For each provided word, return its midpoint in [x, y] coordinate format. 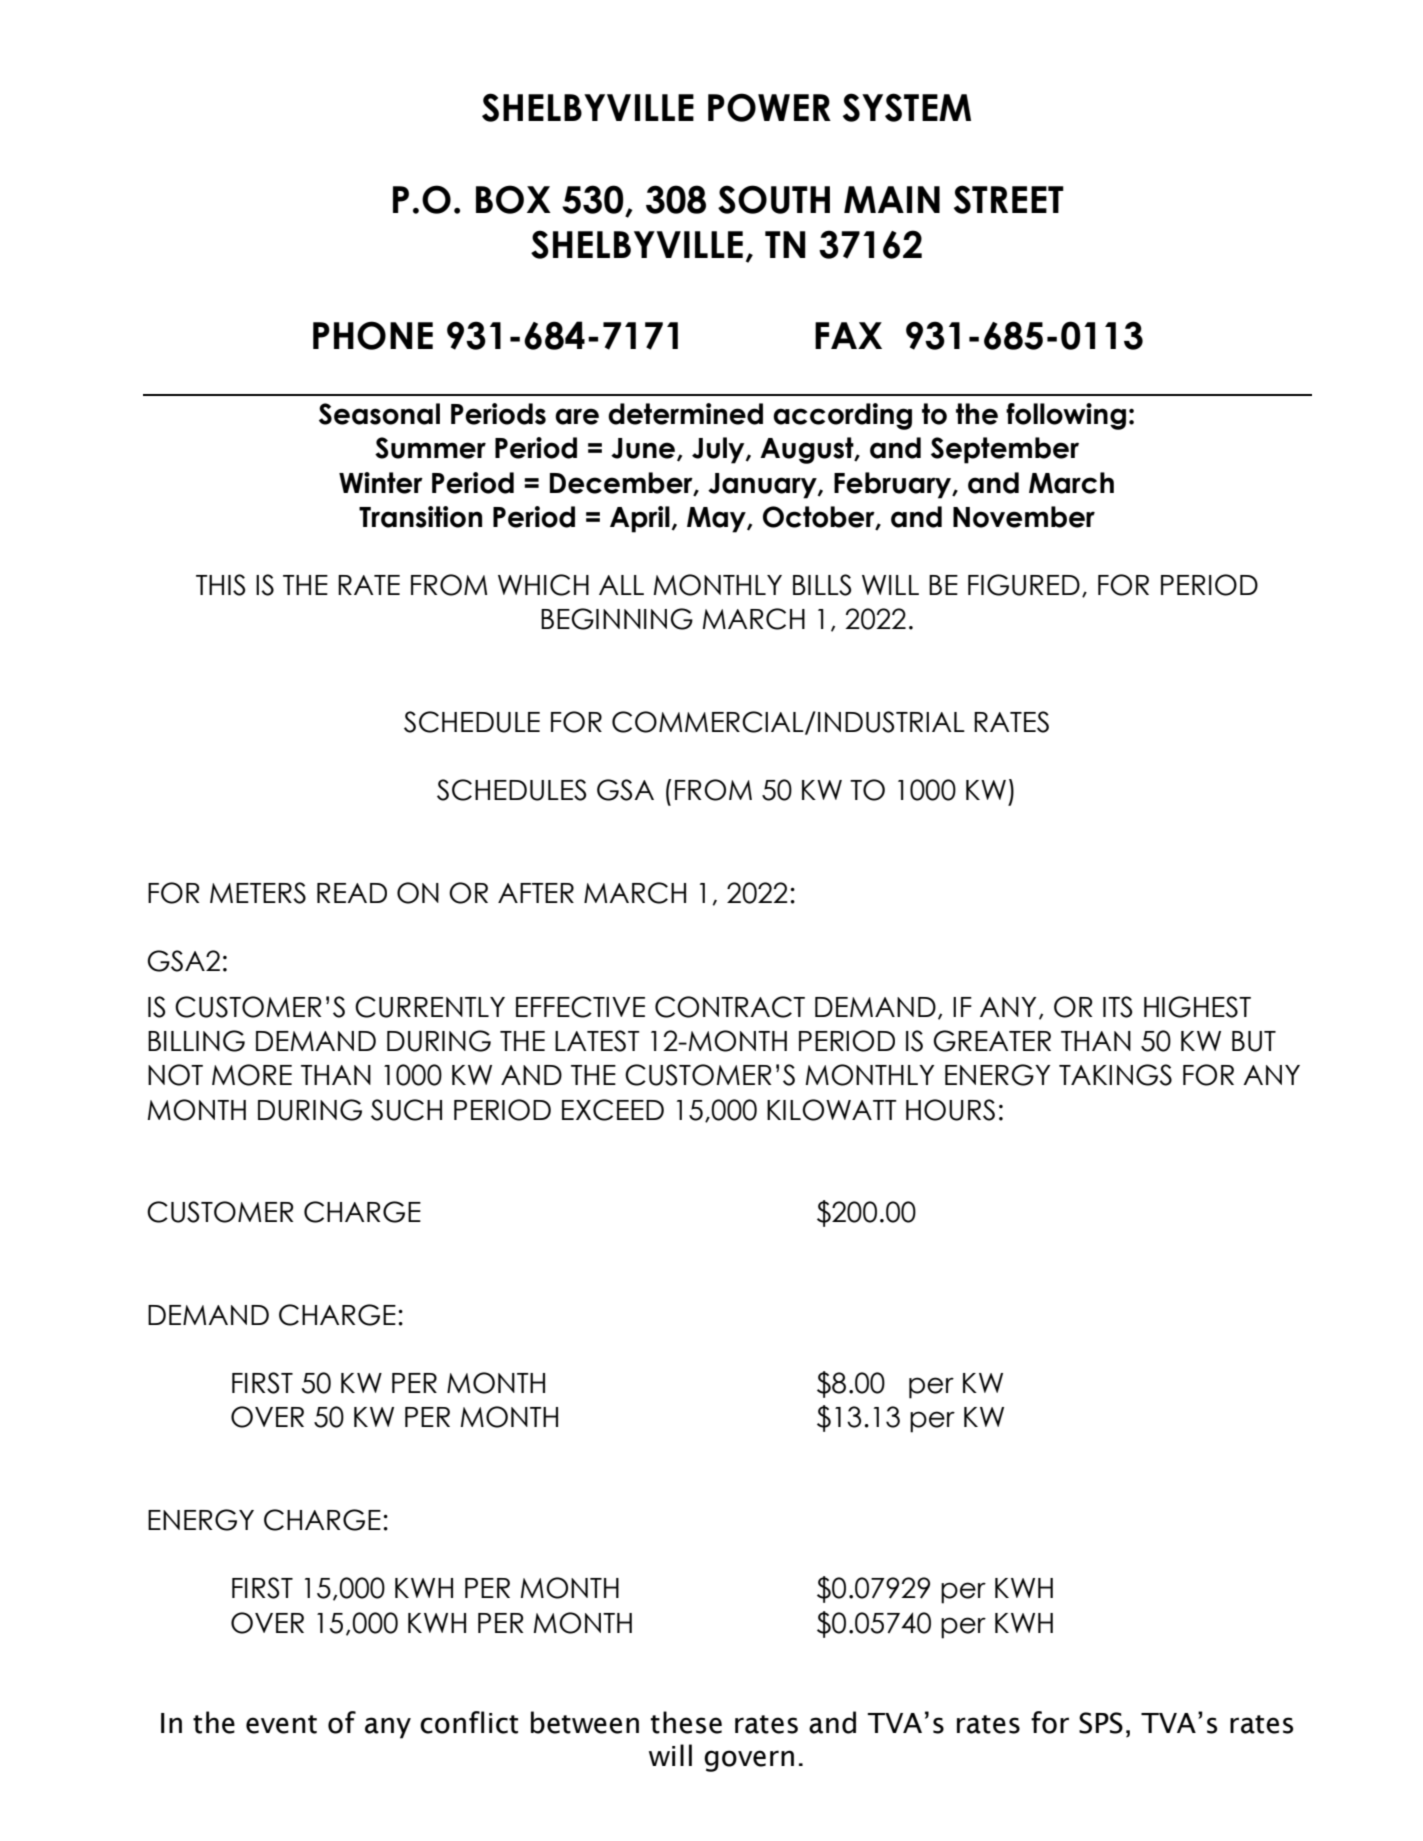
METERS [258, 893]
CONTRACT [730, 1007]
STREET [1009, 199]
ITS [1117, 1007]
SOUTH [774, 199]
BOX [513, 199]
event [281, 1724]
